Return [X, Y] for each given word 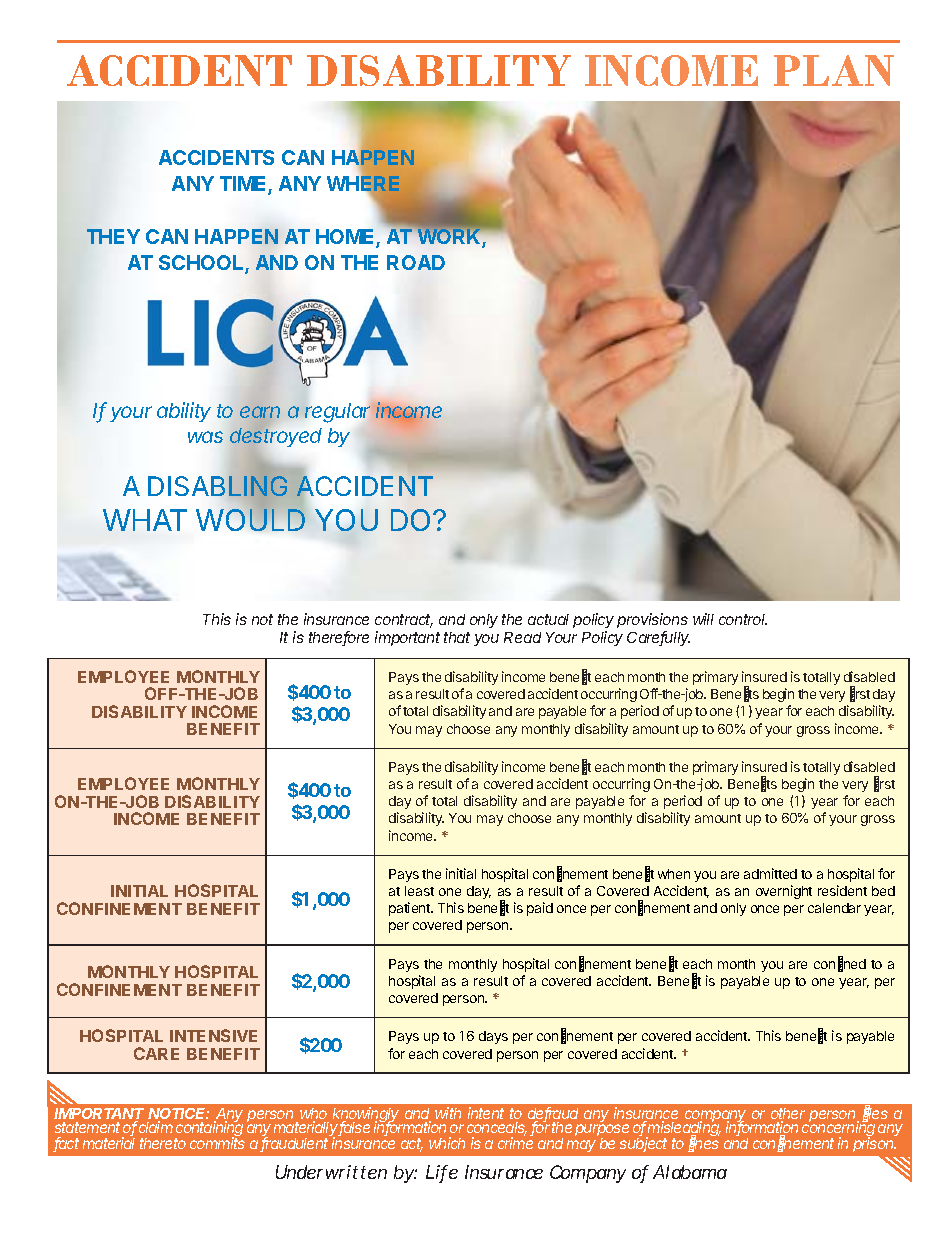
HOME [346, 238]
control [743, 619]
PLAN [834, 70]
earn [260, 412]
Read [522, 637]
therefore [339, 638]
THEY [113, 236]
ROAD [416, 262]
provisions [652, 620]
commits [217, 1143]
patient [411, 909]
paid [540, 909]
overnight [784, 892]
